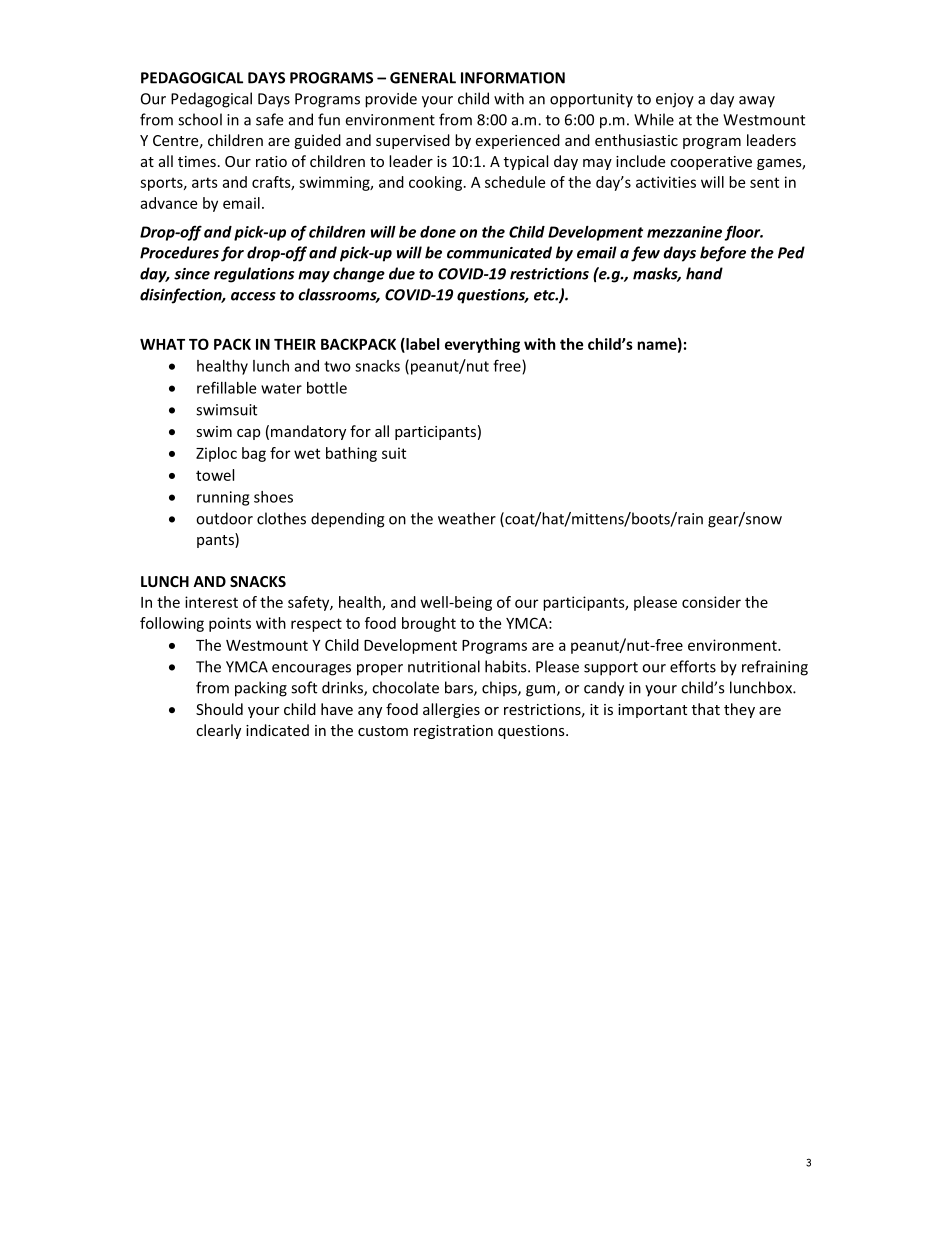 This screenshot has height=1233, width=952. I want to click on refillable, so click(226, 387).
